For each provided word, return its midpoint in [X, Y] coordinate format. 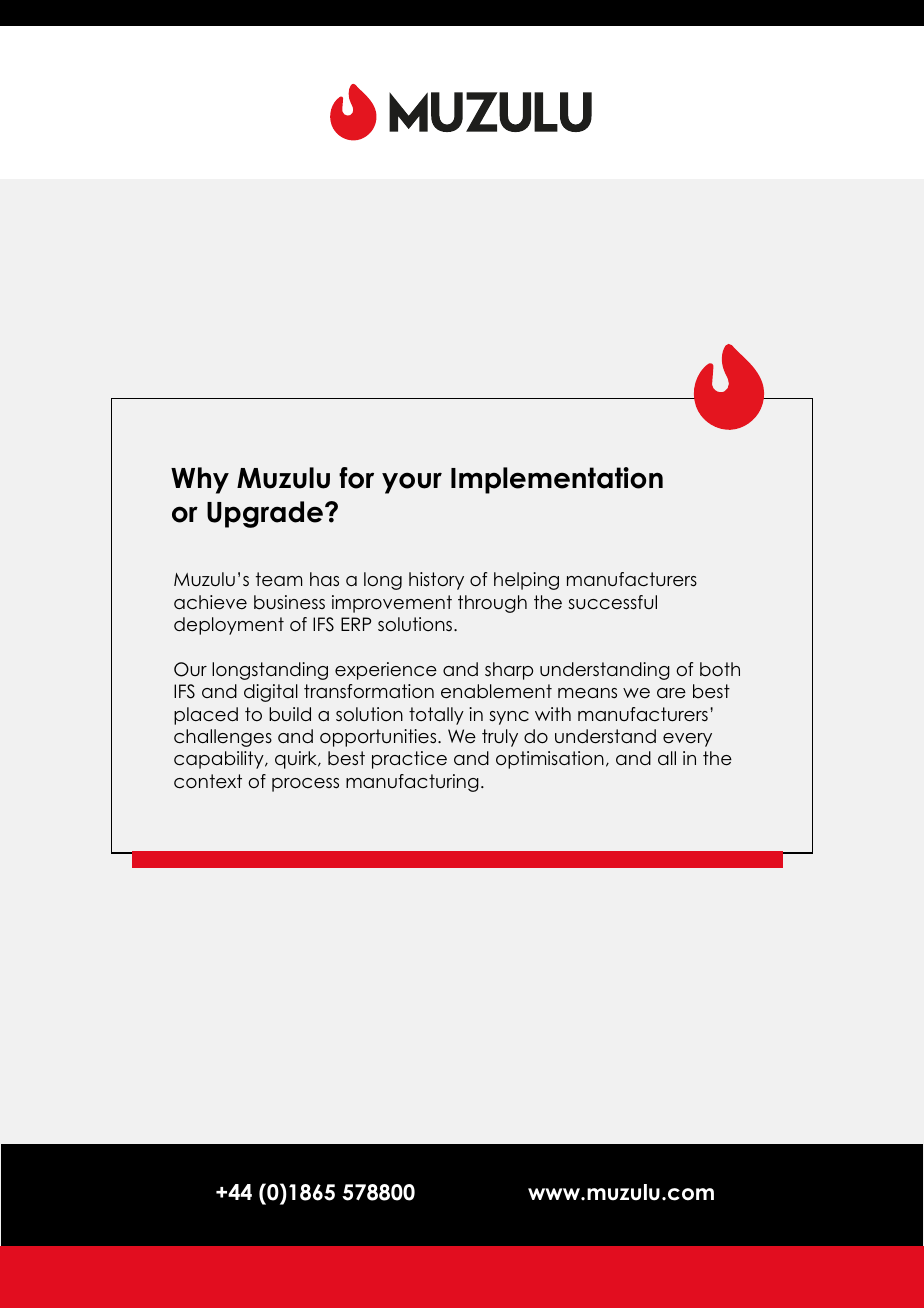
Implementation [557, 480]
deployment [229, 626]
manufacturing [412, 783]
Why [200, 480]
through [492, 604]
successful [612, 602]
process [305, 785]
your [412, 483]
